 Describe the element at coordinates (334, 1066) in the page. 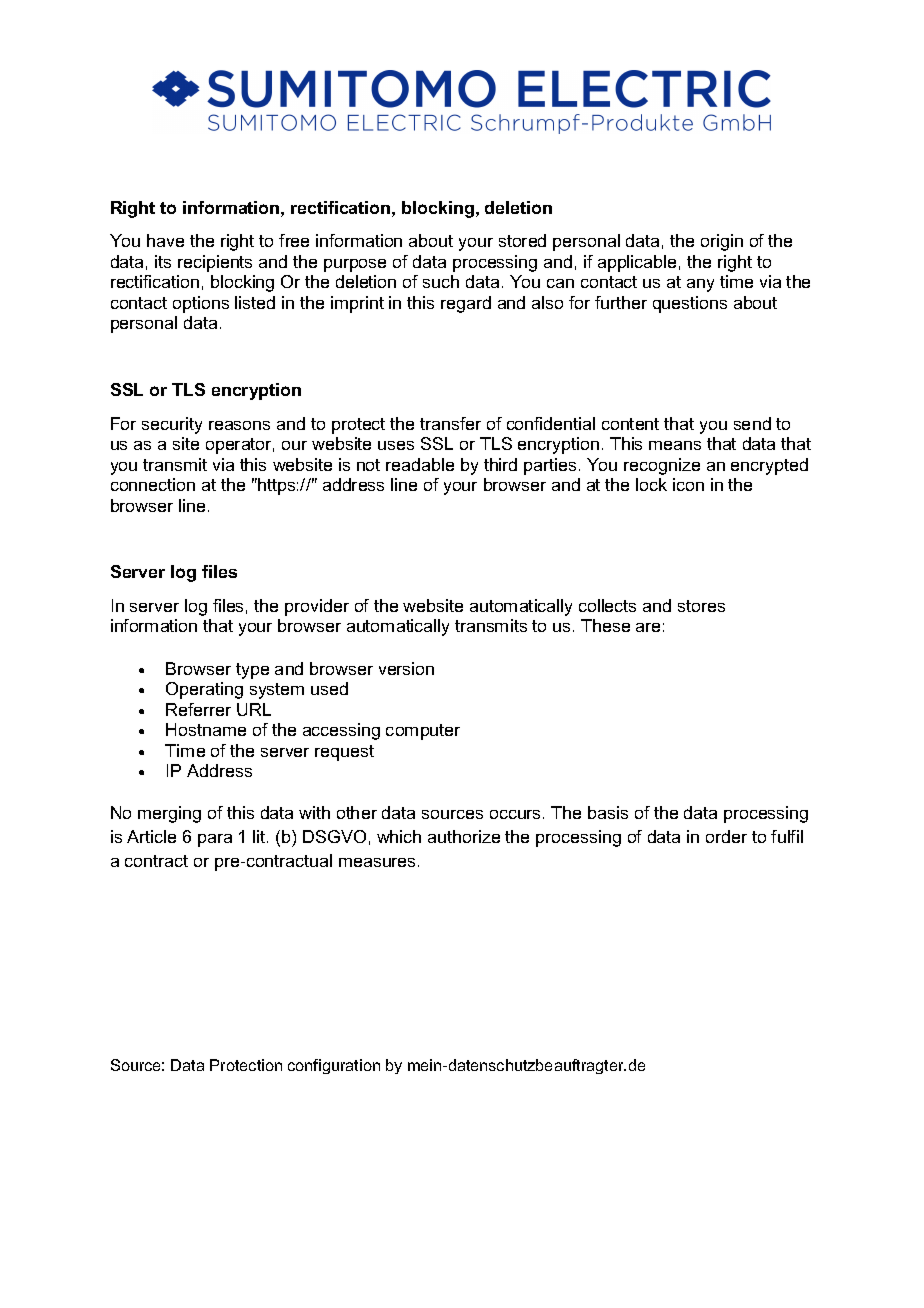

I see `configuration` at that location.
